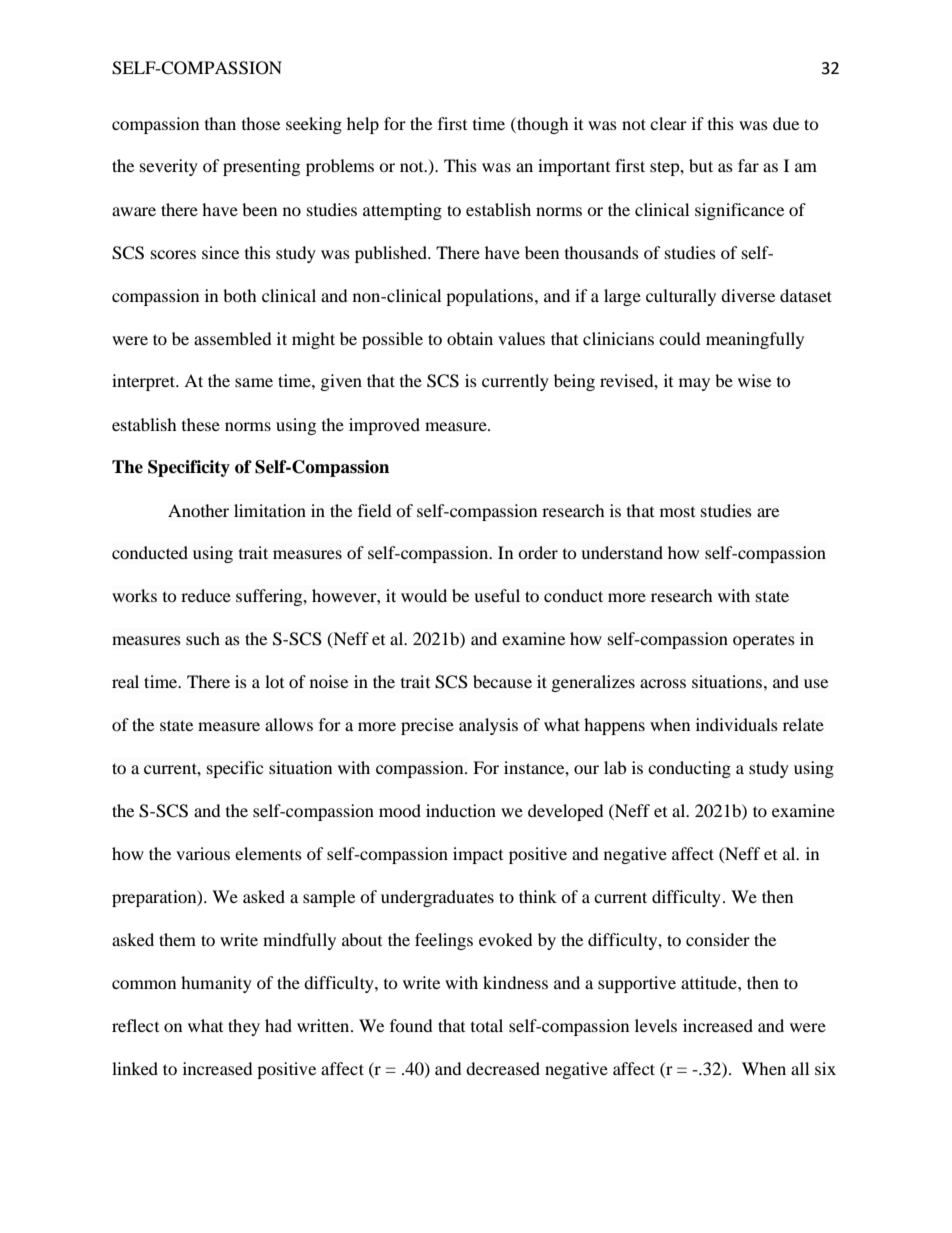 The image size is (952, 1233). I want to click on reduce, so click(206, 595).
